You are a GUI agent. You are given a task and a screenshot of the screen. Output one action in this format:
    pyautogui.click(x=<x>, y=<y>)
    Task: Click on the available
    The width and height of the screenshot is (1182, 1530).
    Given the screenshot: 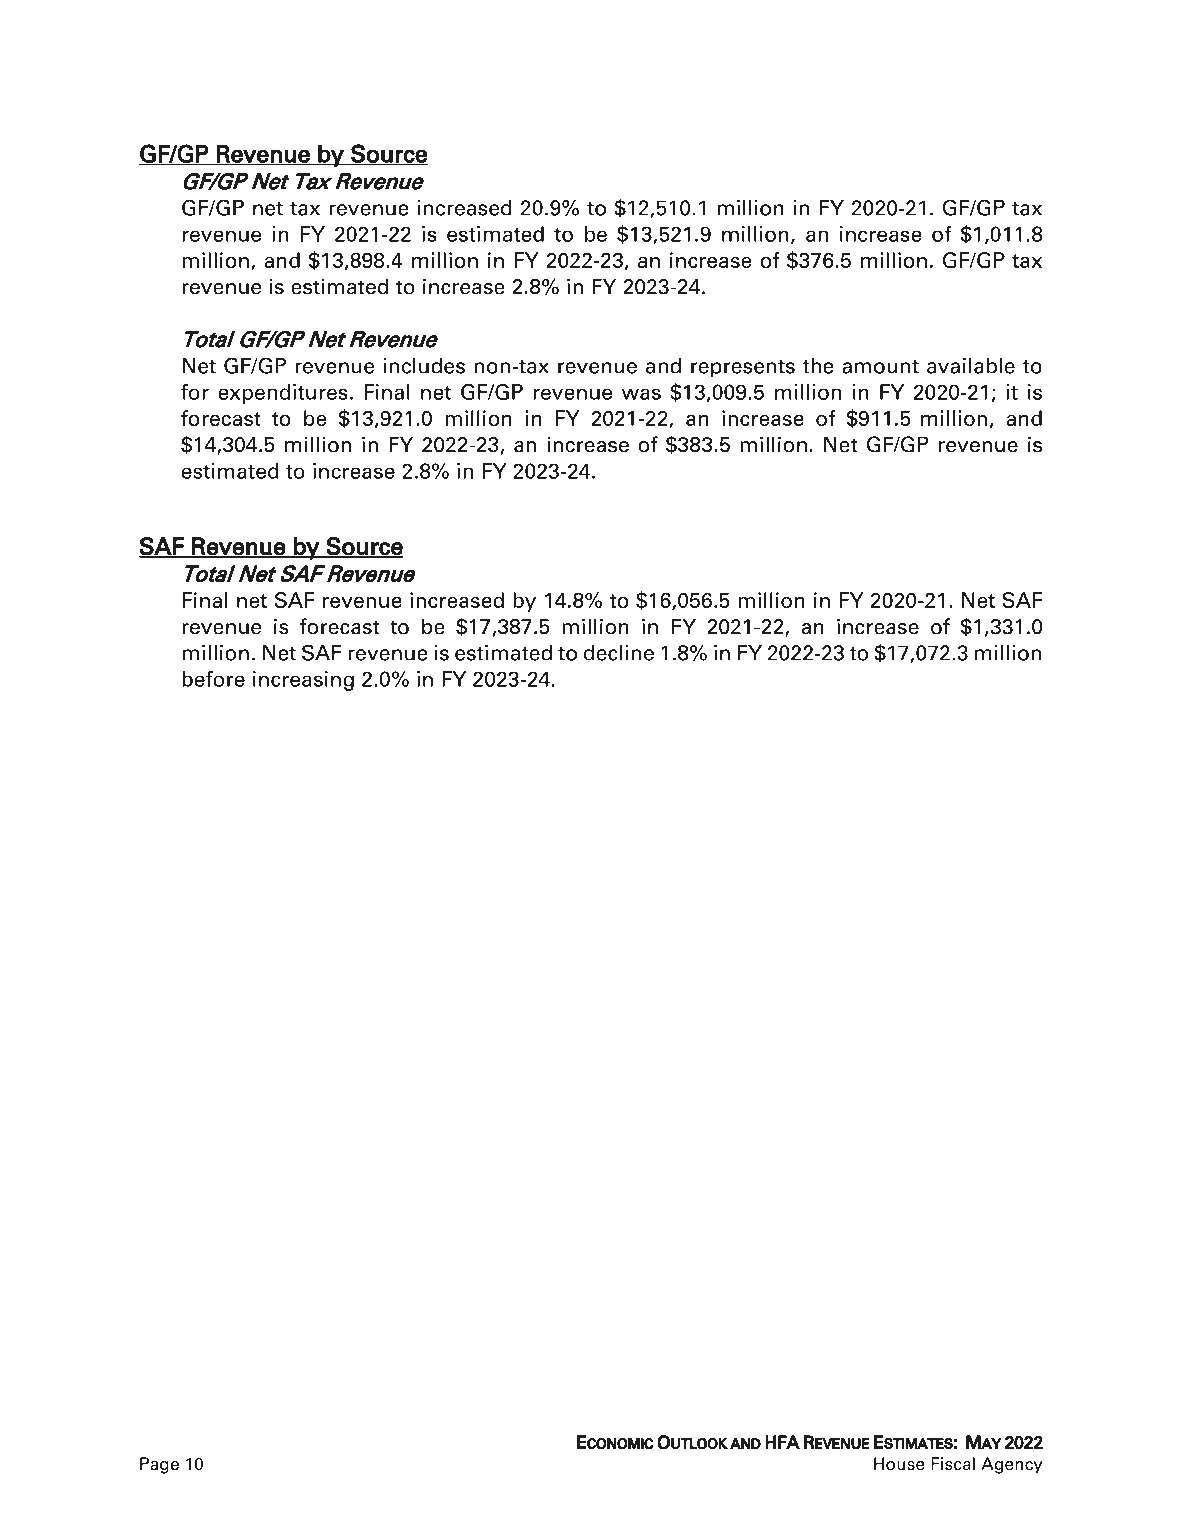 What is the action you would take?
    pyautogui.click(x=971, y=366)
